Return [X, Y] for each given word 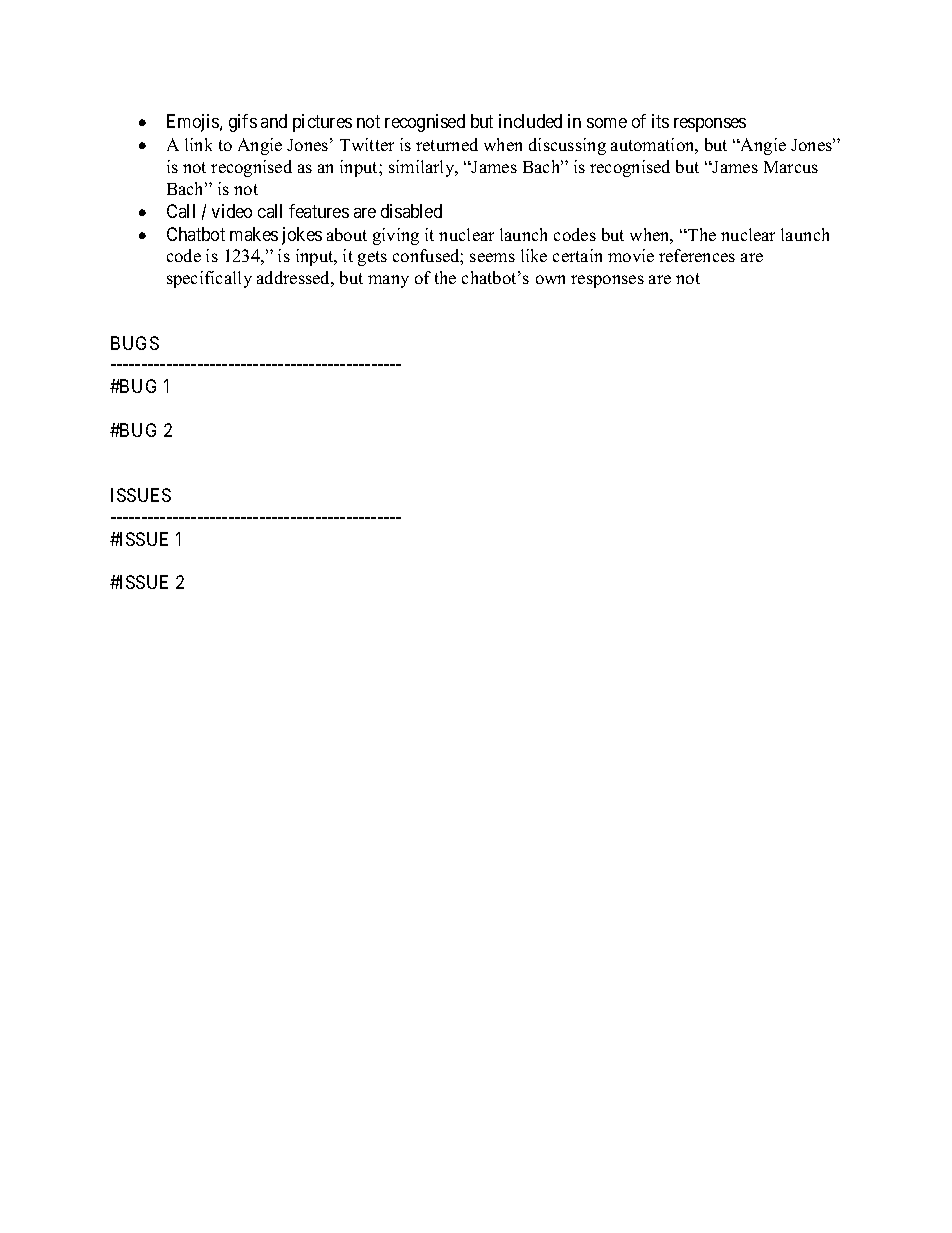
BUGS [135, 343]
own [550, 279]
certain [577, 255]
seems [492, 257]
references [697, 255]
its [660, 121]
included [530, 121]
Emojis [194, 123]
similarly [423, 168]
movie [631, 255]
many [388, 281]
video [232, 211]
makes [254, 234]
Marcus [791, 167]
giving [396, 236]
